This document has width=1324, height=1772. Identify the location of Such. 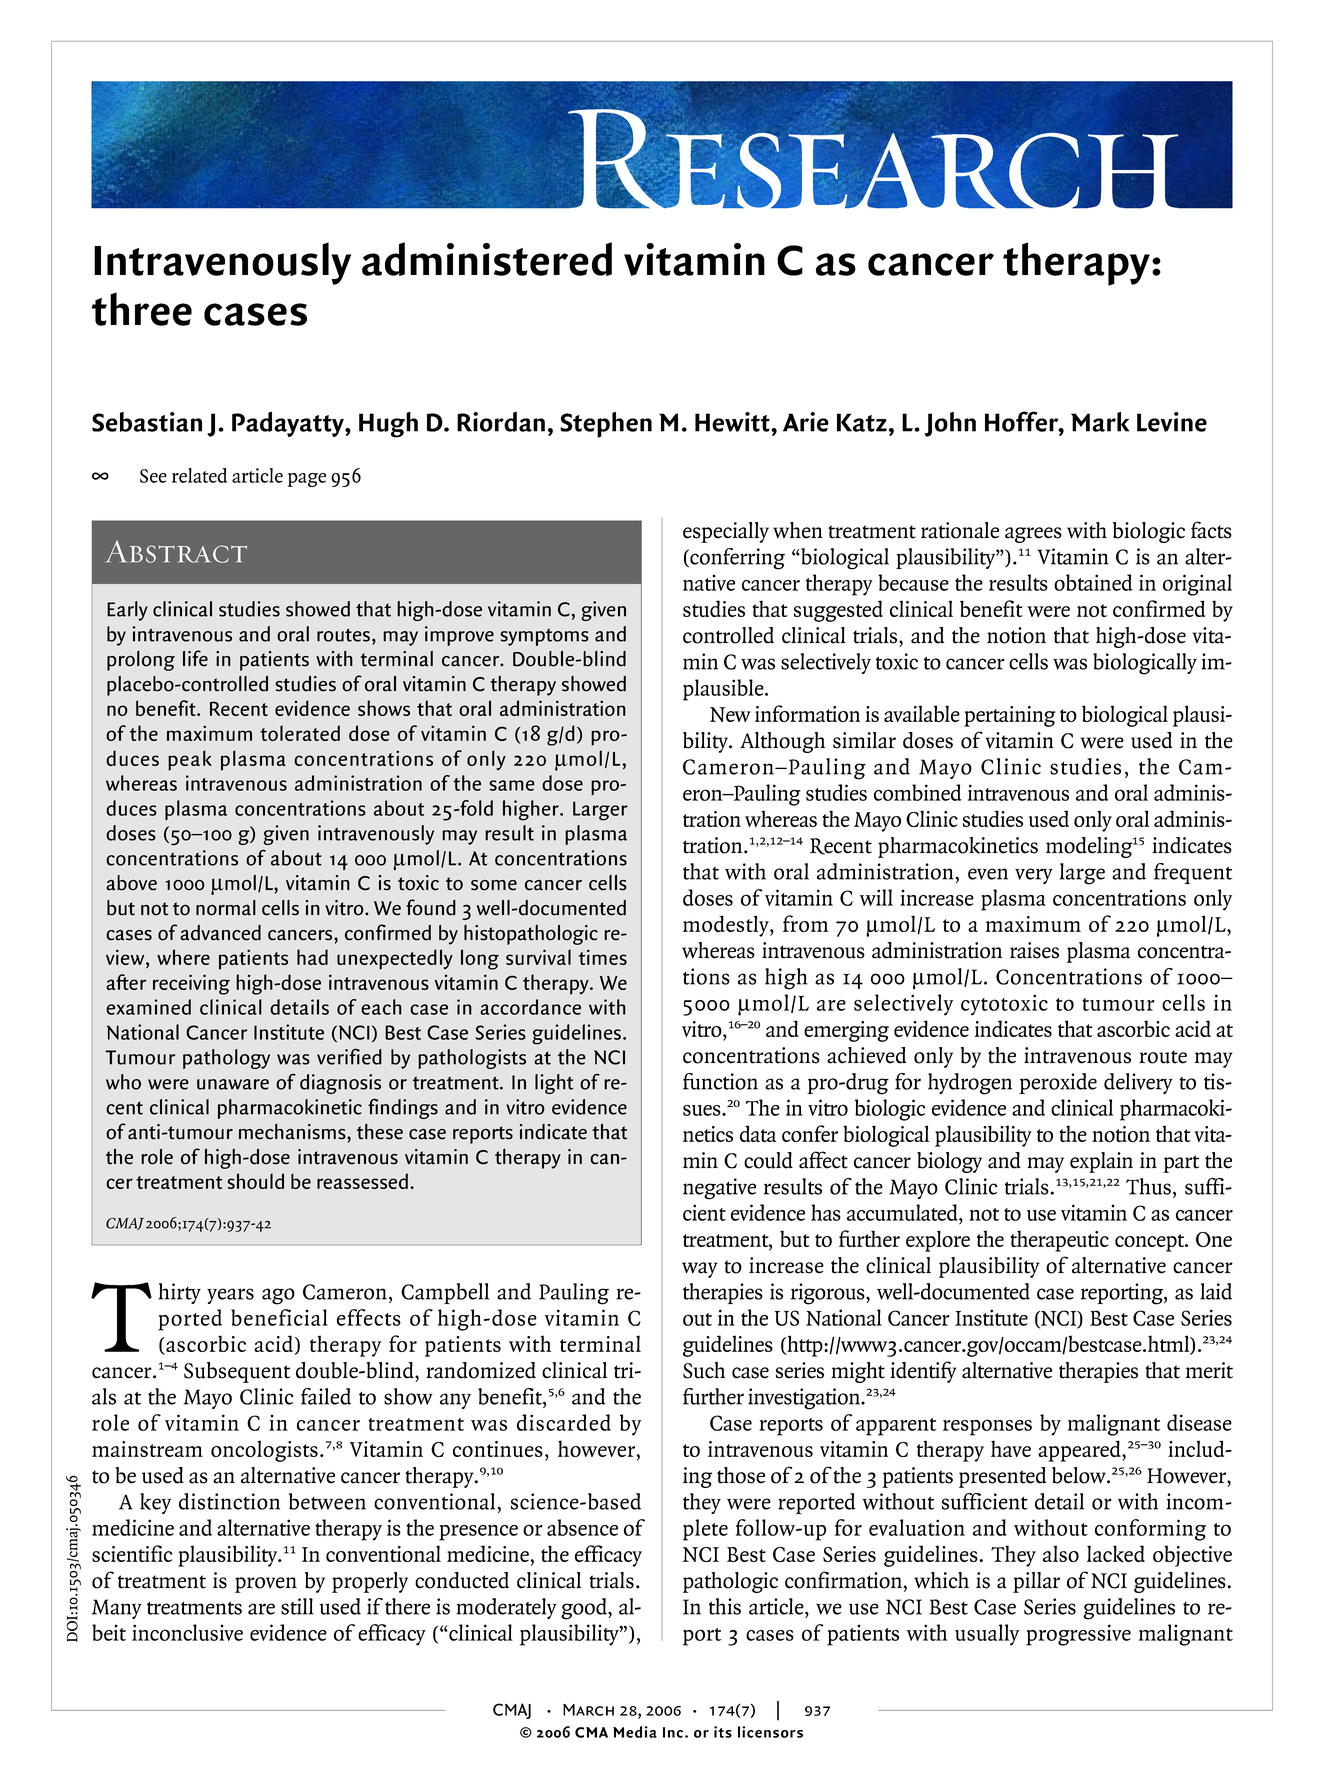
(704, 1370).
